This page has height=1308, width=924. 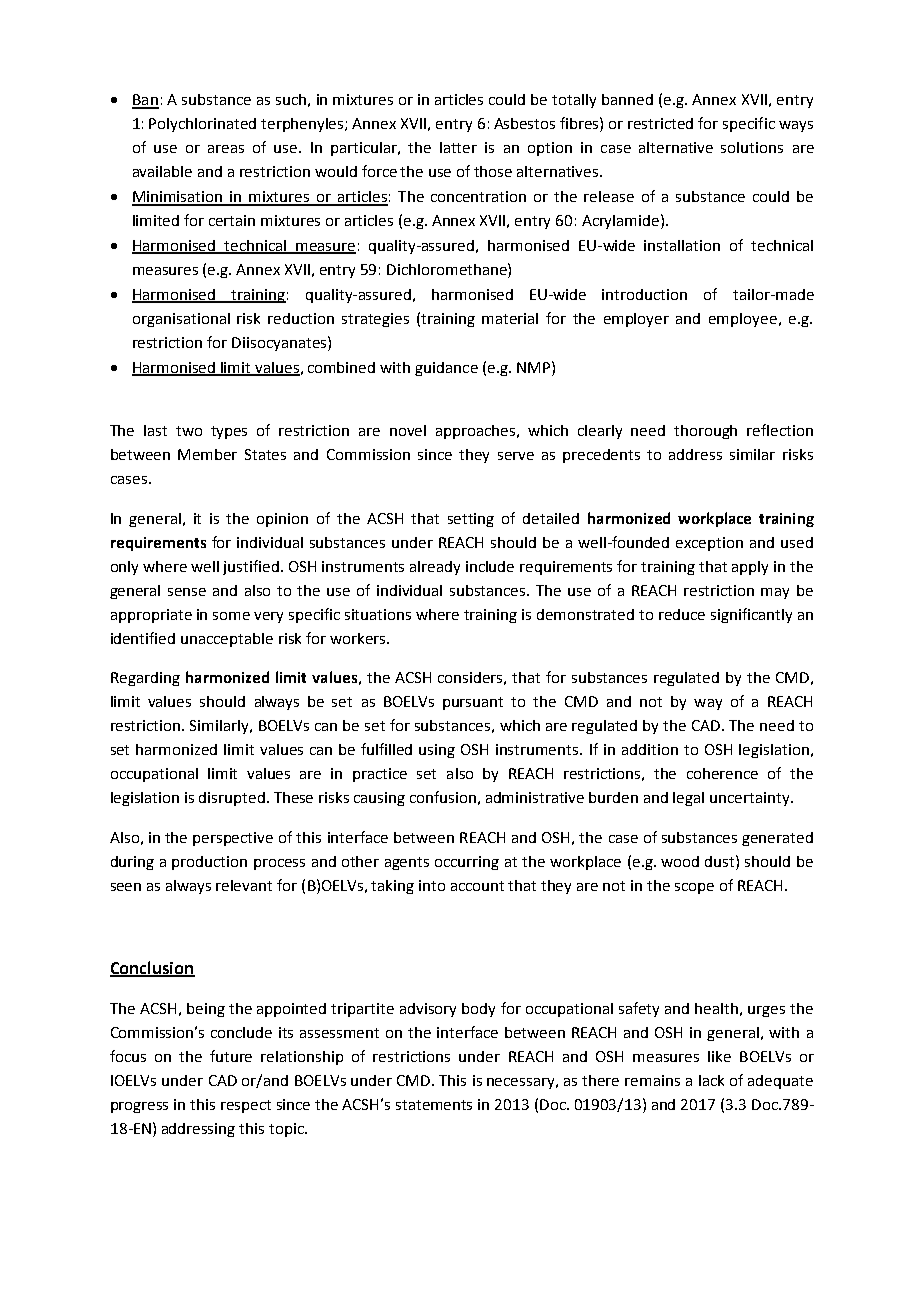 What do you see at coordinates (202, 125) in the page?
I see `Polychlorinated` at bounding box center [202, 125].
